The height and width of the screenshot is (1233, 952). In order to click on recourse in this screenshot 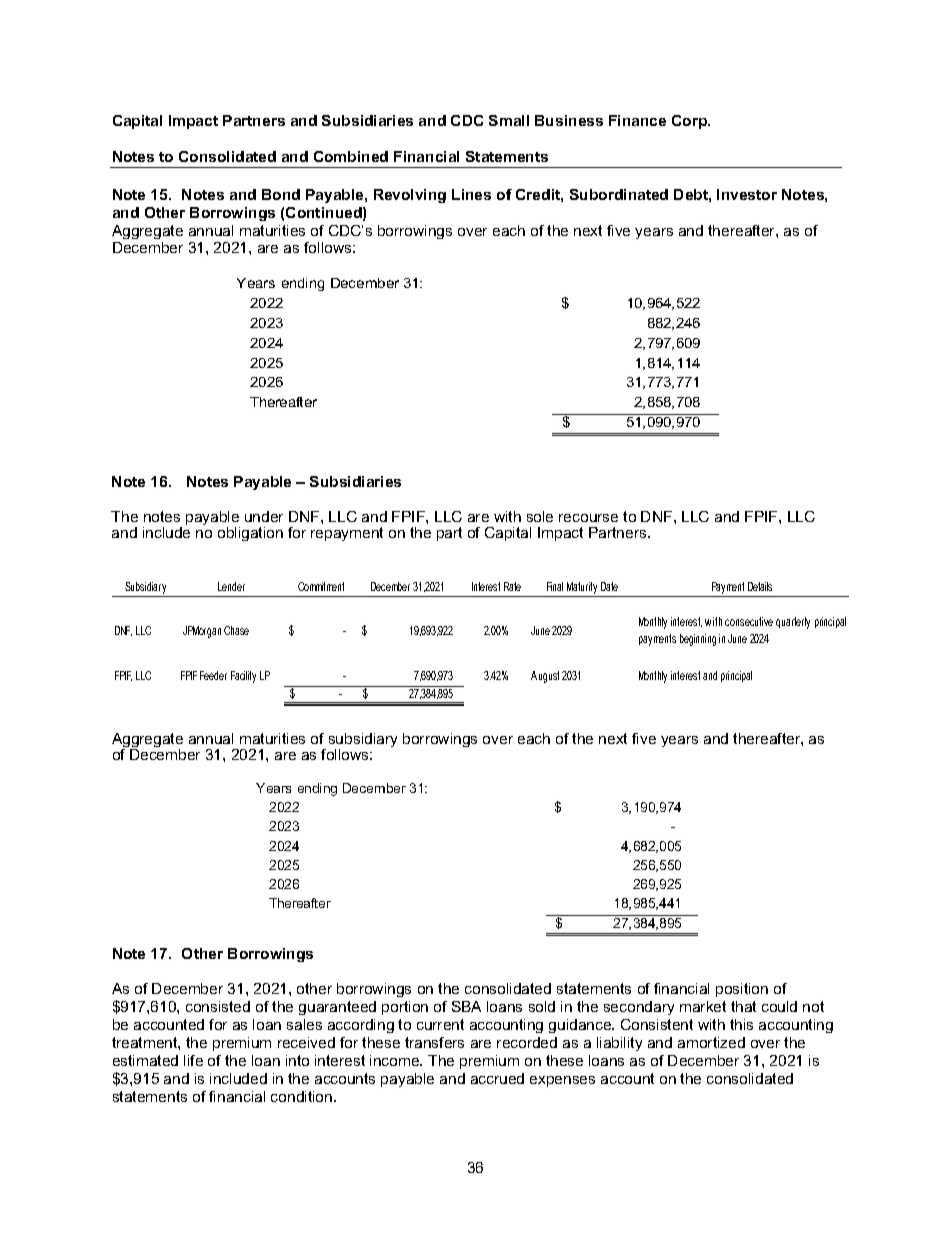, I will do `click(588, 518)`.
